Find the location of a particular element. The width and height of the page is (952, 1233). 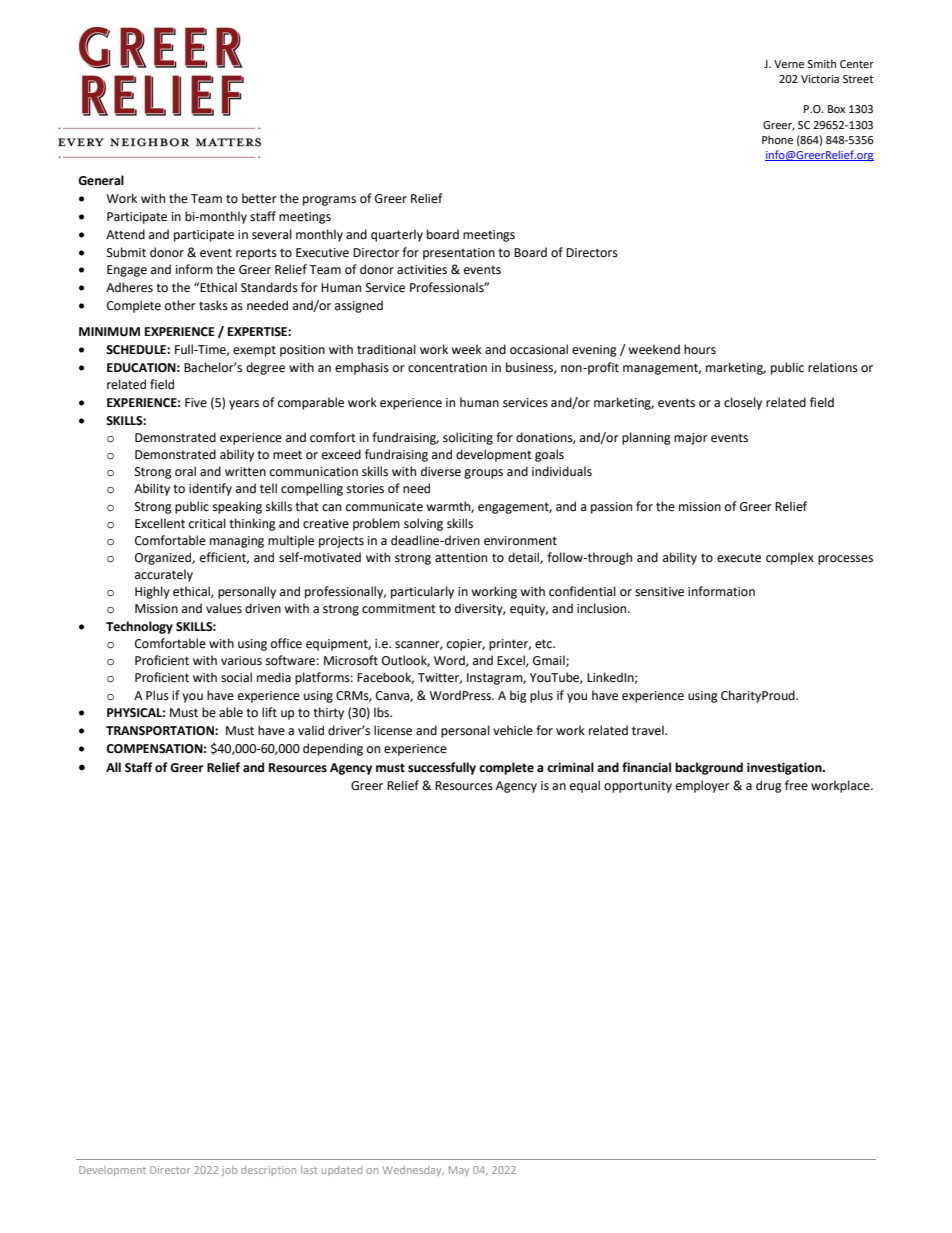

Verne is located at coordinates (789, 64).
